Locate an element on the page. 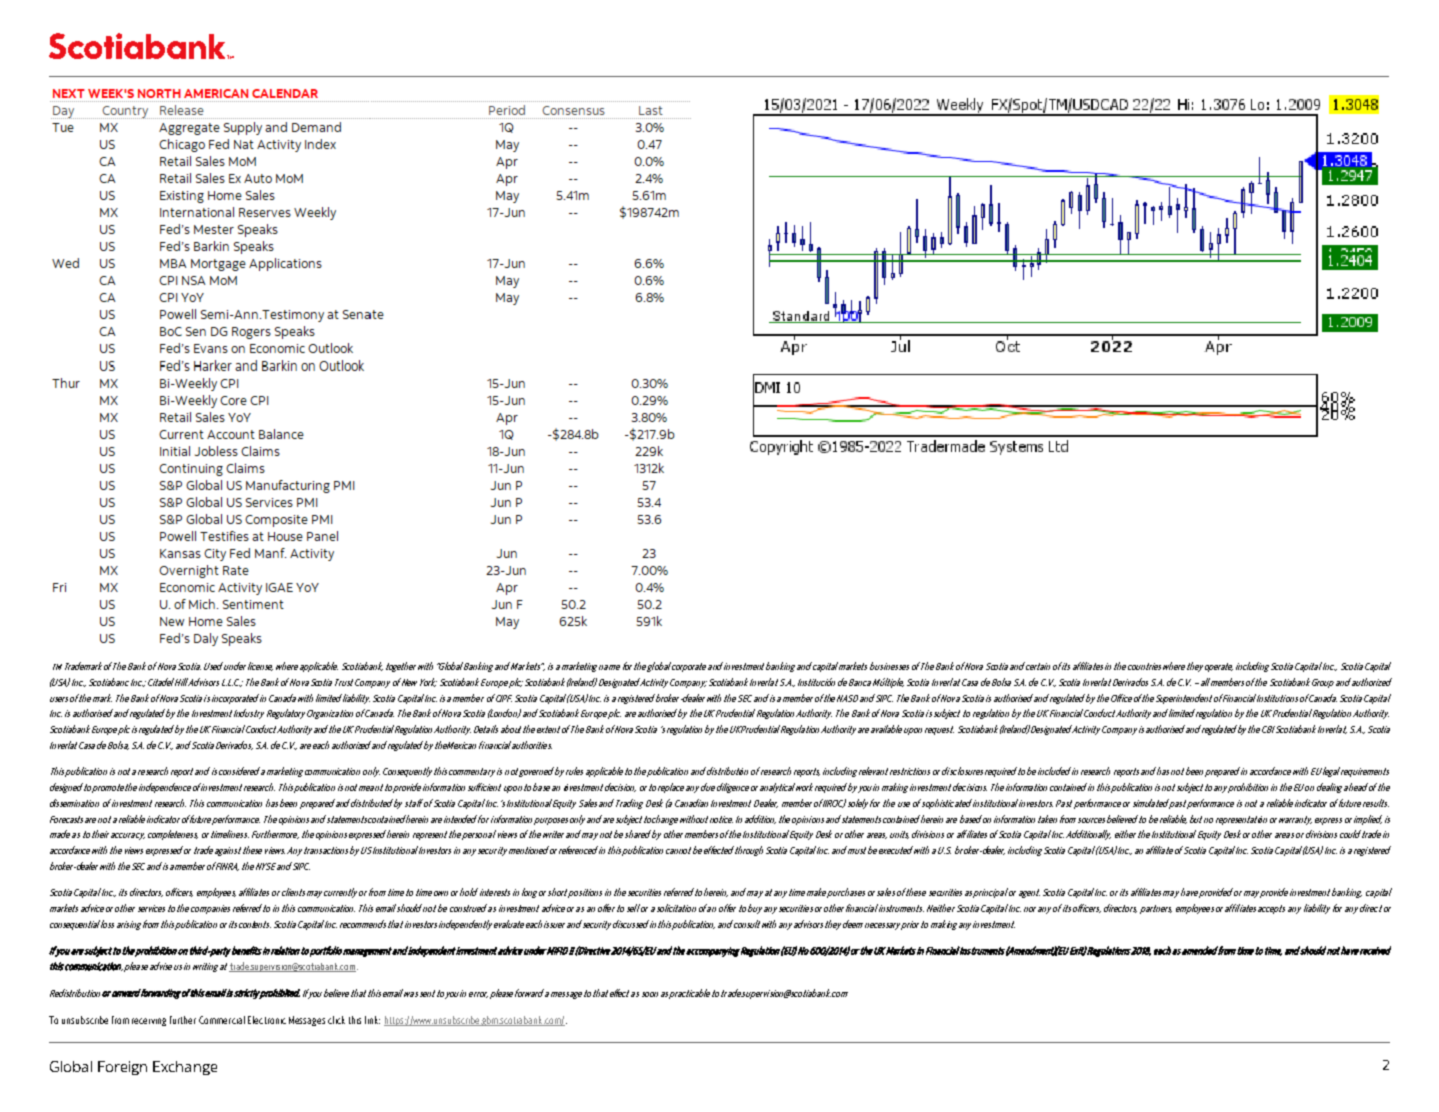 The image size is (1439, 1112). click is located at coordinates (336, 1020).
